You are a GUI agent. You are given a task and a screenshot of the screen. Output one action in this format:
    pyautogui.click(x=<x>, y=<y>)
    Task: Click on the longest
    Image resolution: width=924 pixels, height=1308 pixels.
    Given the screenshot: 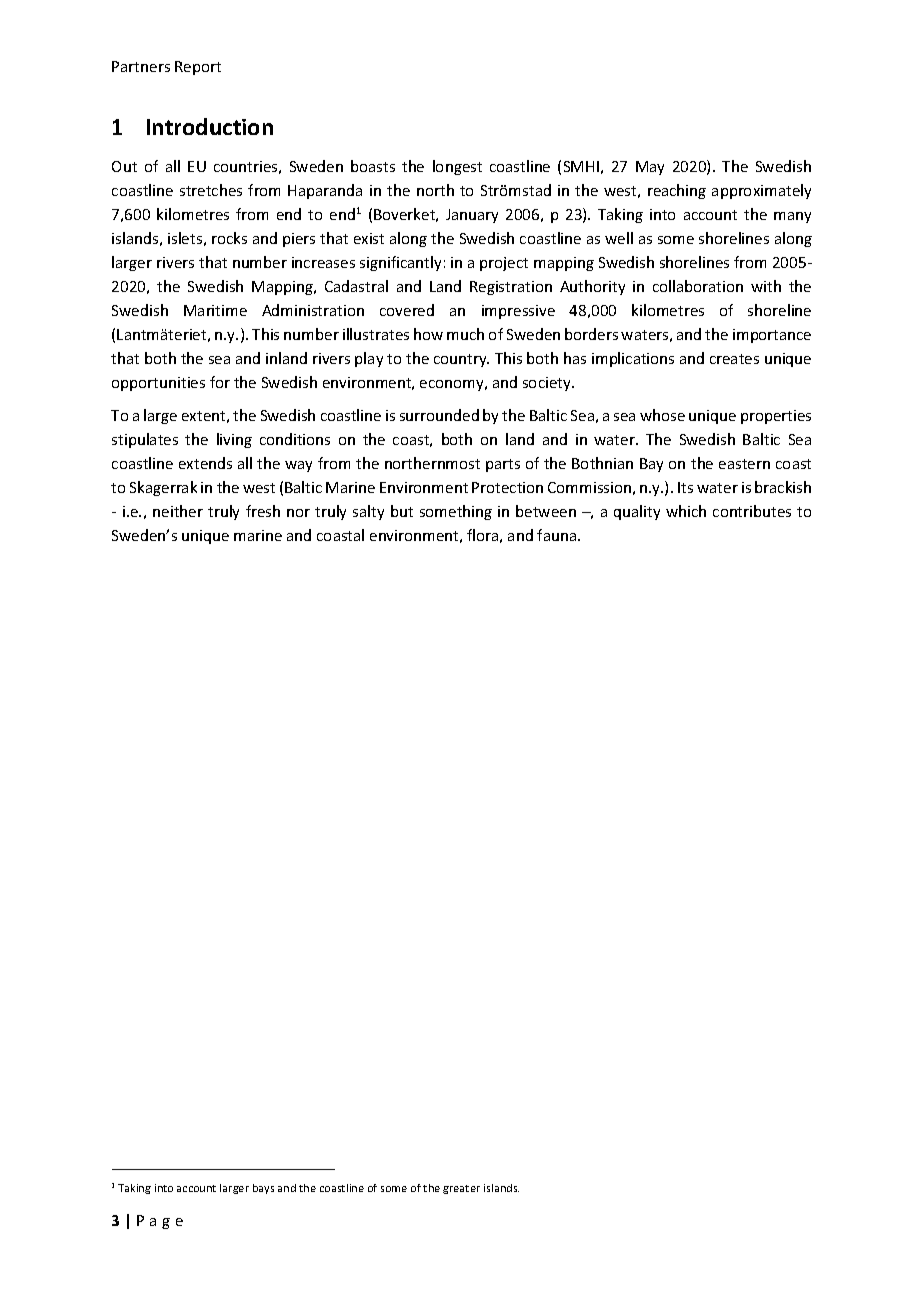 What is the action you would take?
    pyautogui.click(x=457, y=167)
